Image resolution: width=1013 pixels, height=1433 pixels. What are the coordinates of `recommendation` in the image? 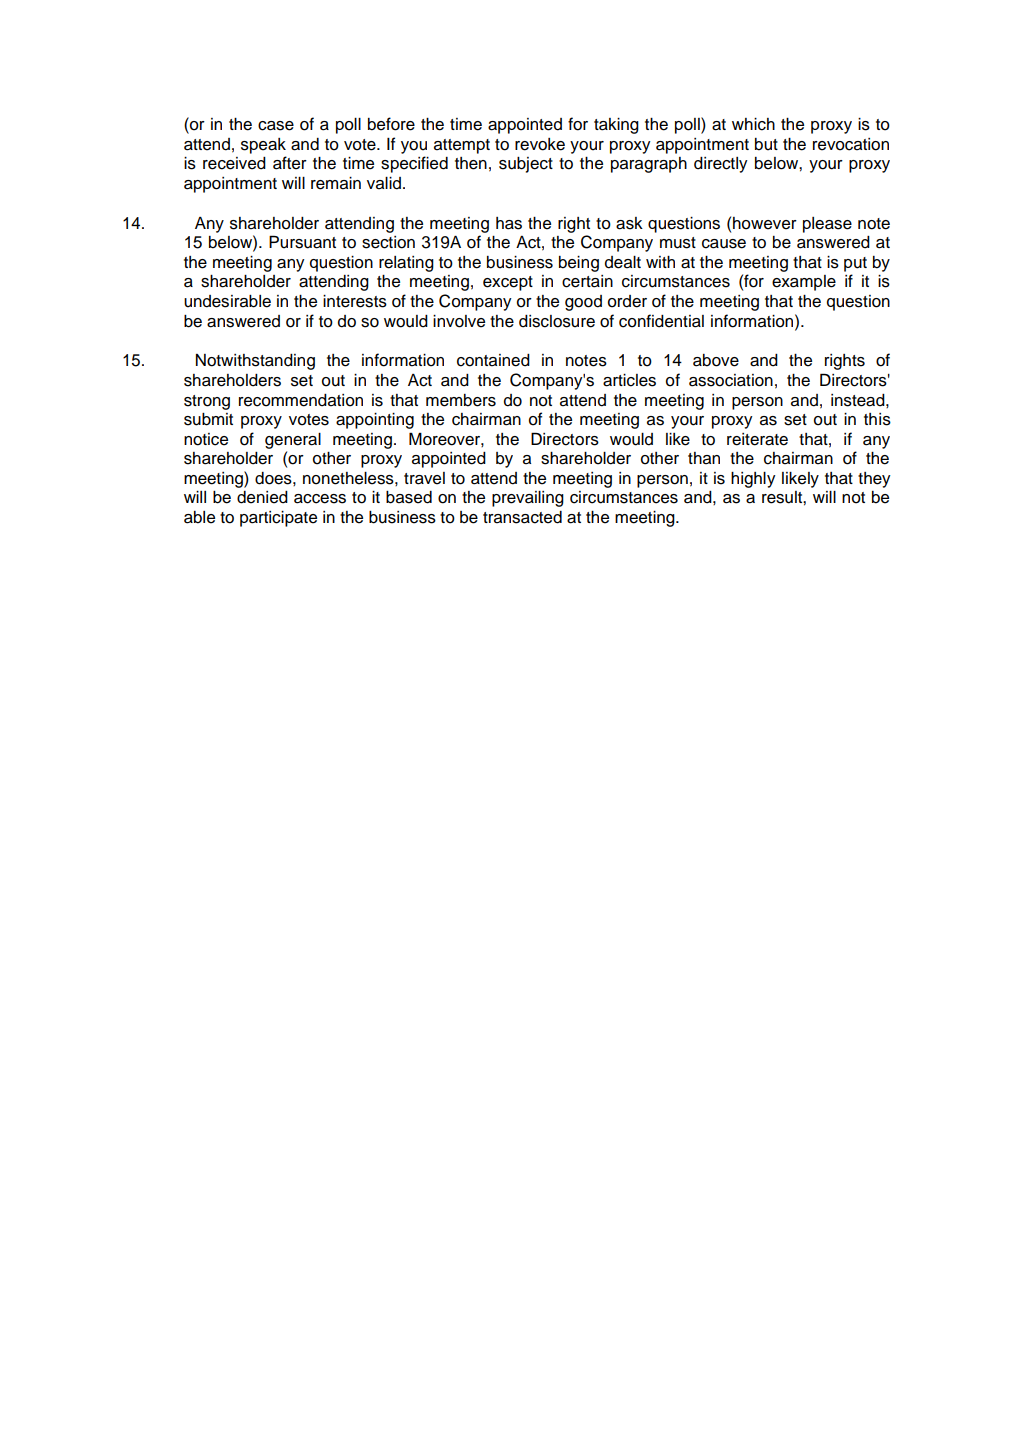 It's located at (301, 400).
